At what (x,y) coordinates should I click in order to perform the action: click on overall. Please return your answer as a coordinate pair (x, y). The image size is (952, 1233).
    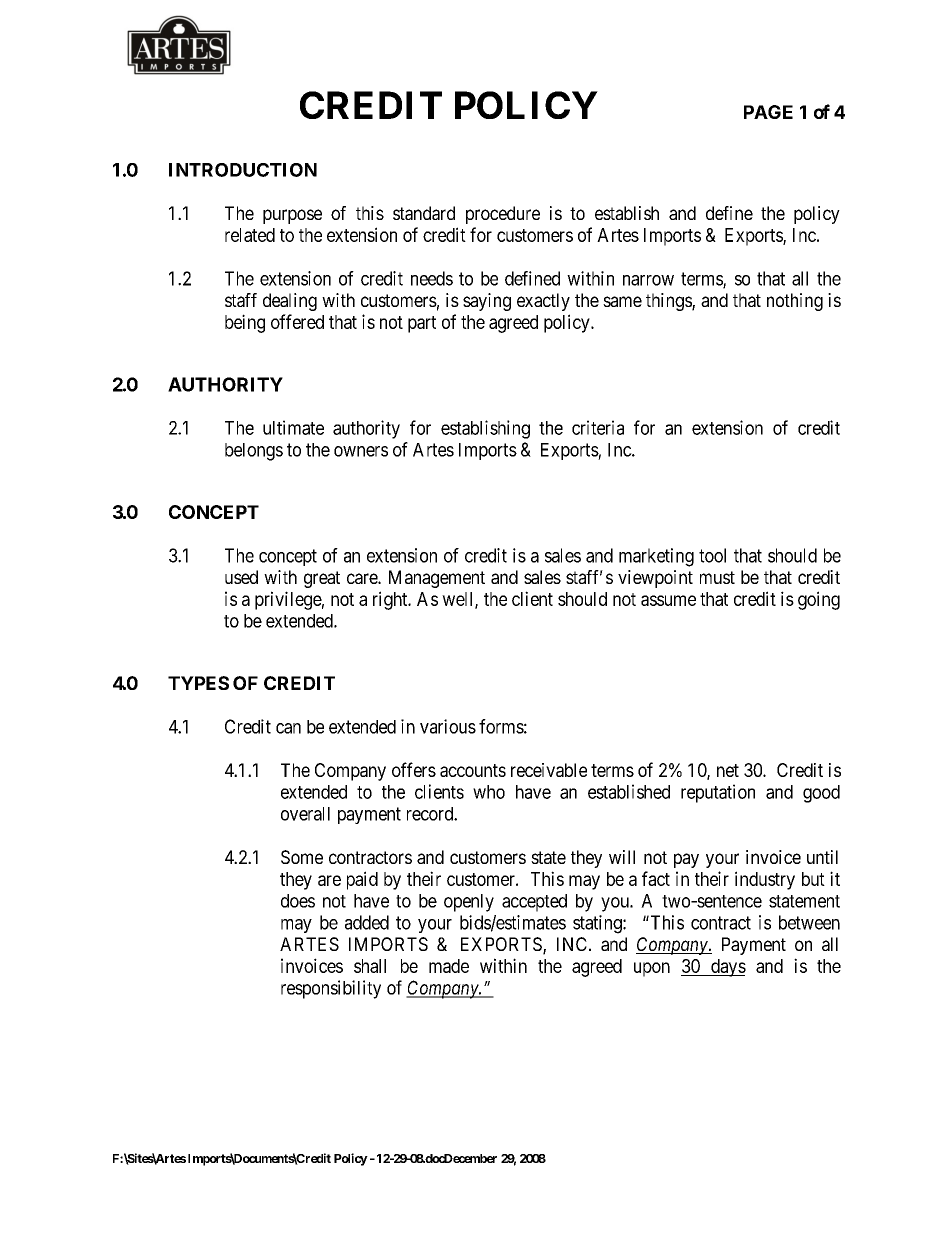
    Looking at the image, I should click on (305, 814).
